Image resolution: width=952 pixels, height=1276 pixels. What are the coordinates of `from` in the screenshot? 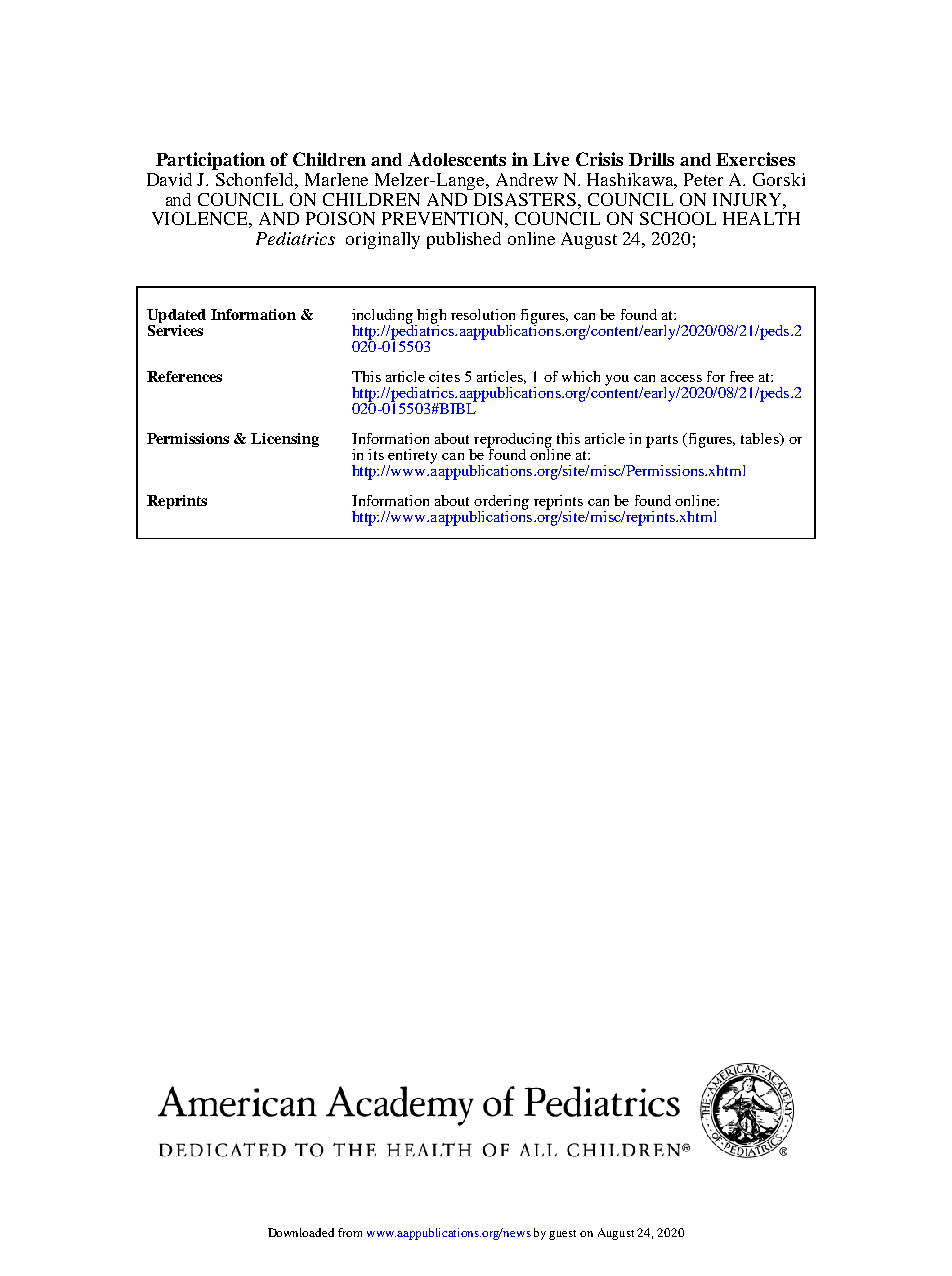 It's located at (350, 1232).
